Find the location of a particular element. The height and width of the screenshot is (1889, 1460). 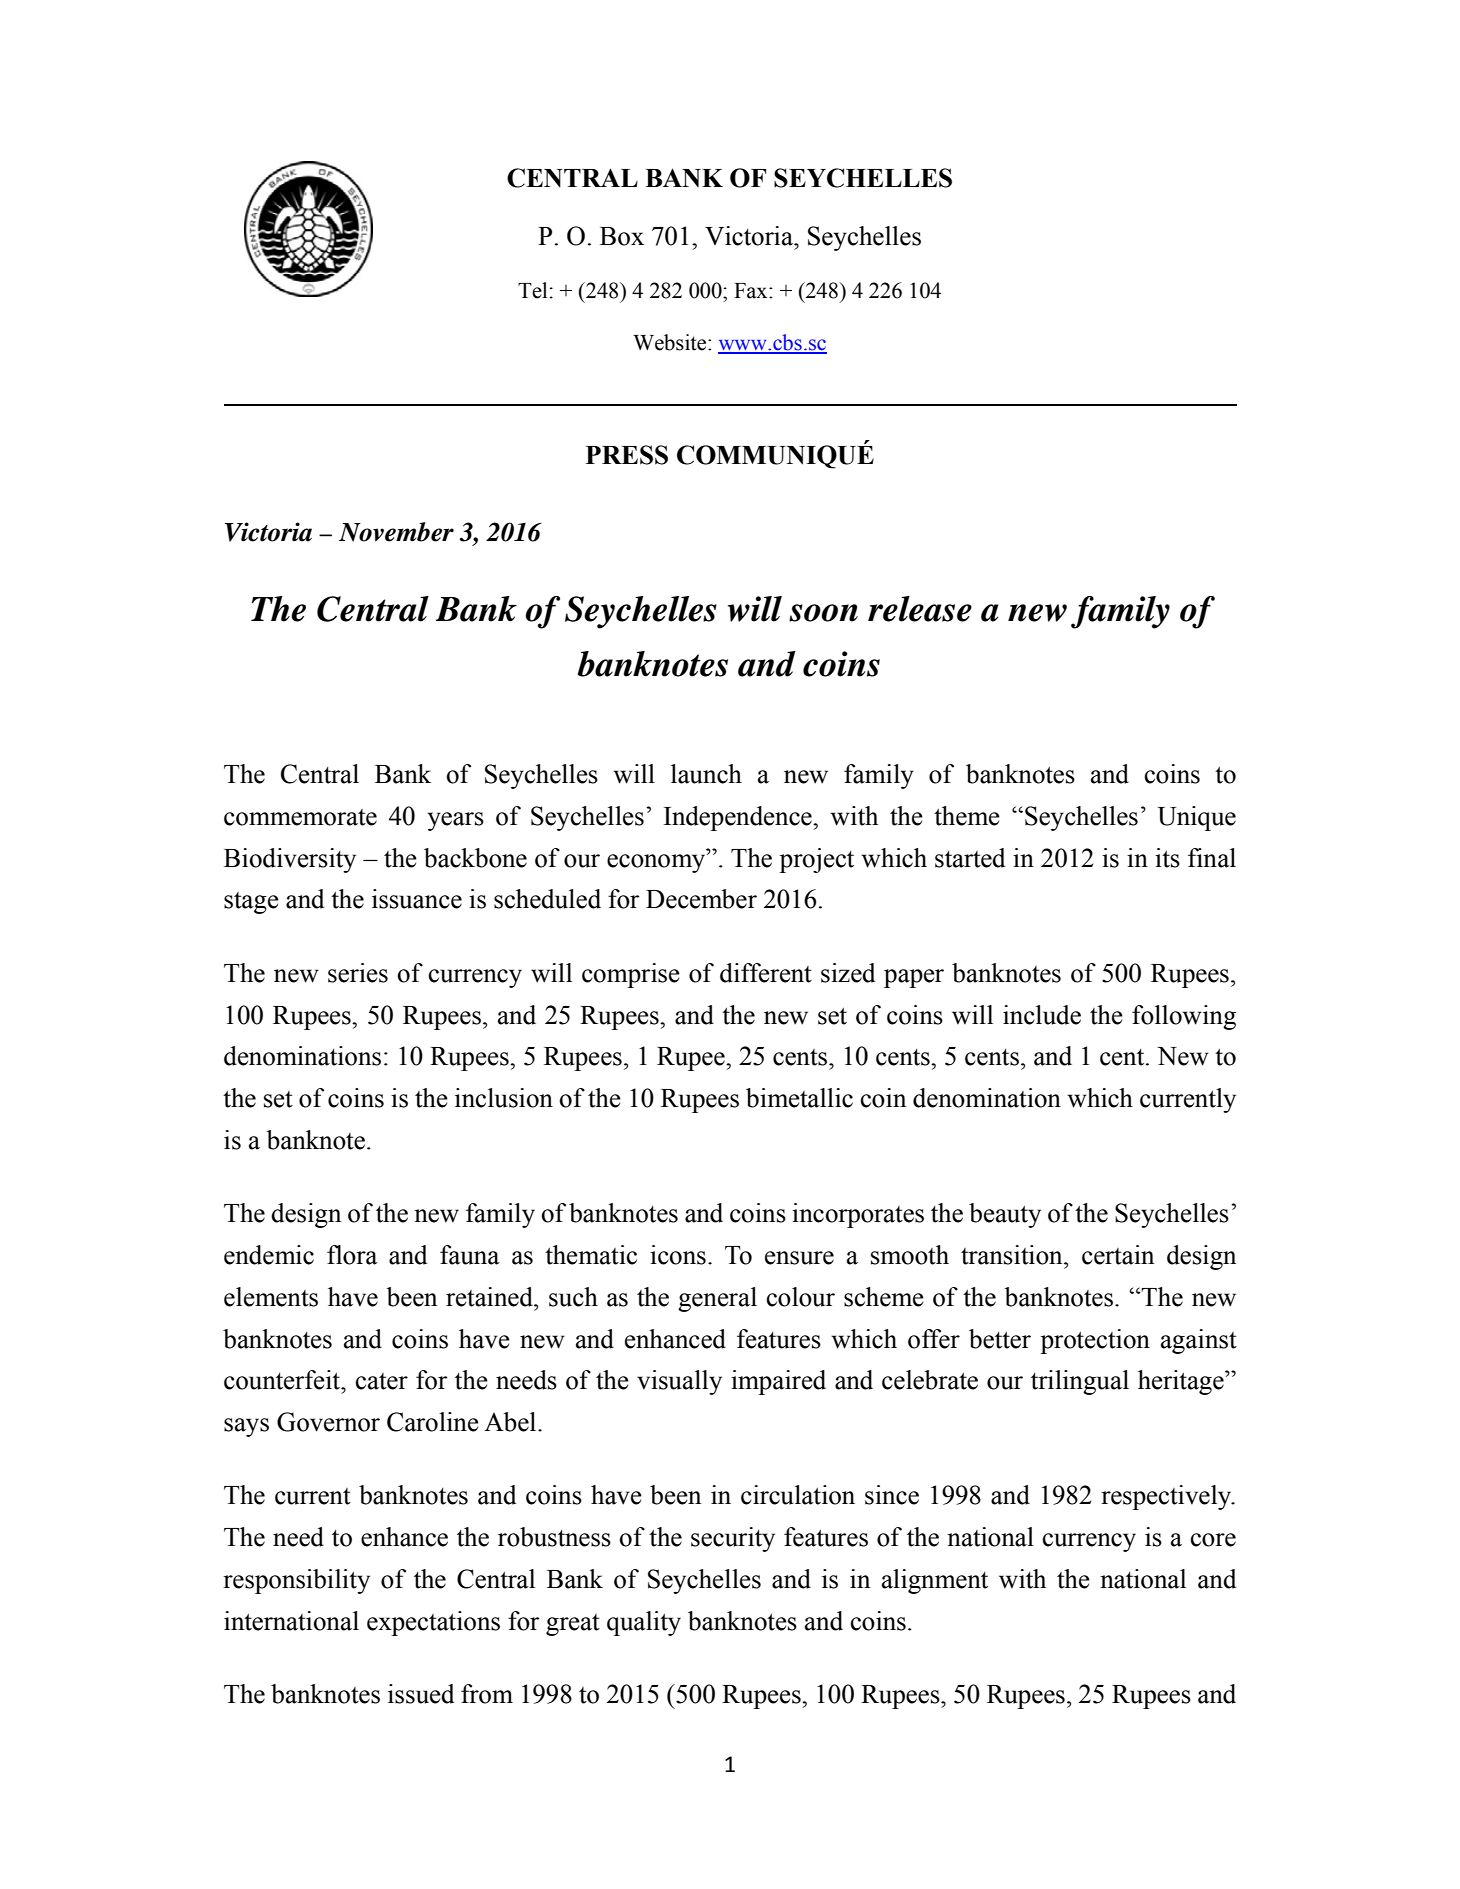

Website is located at coordinates (671, 342).
